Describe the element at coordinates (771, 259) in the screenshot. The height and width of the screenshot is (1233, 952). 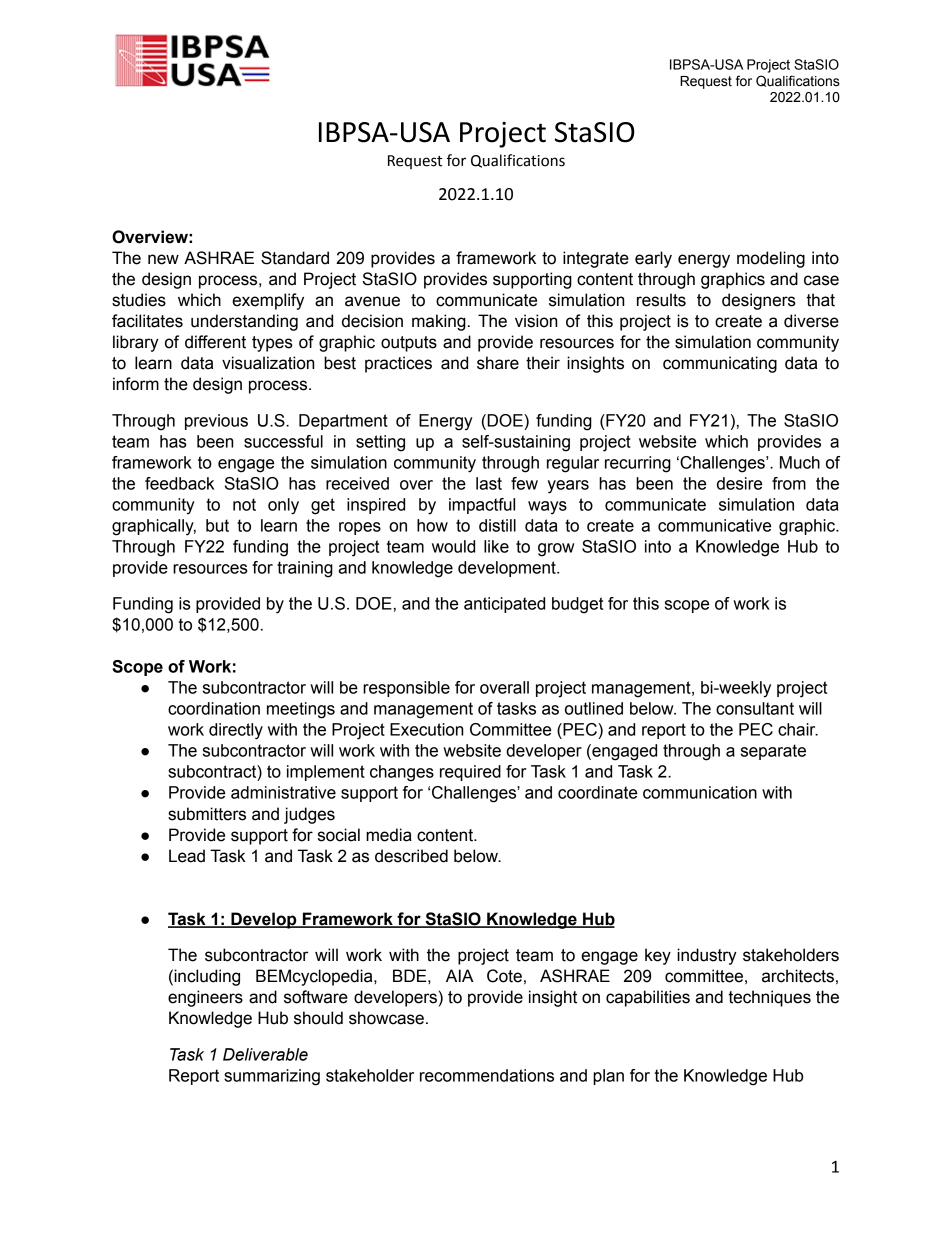
I see `modeling` at that location.
